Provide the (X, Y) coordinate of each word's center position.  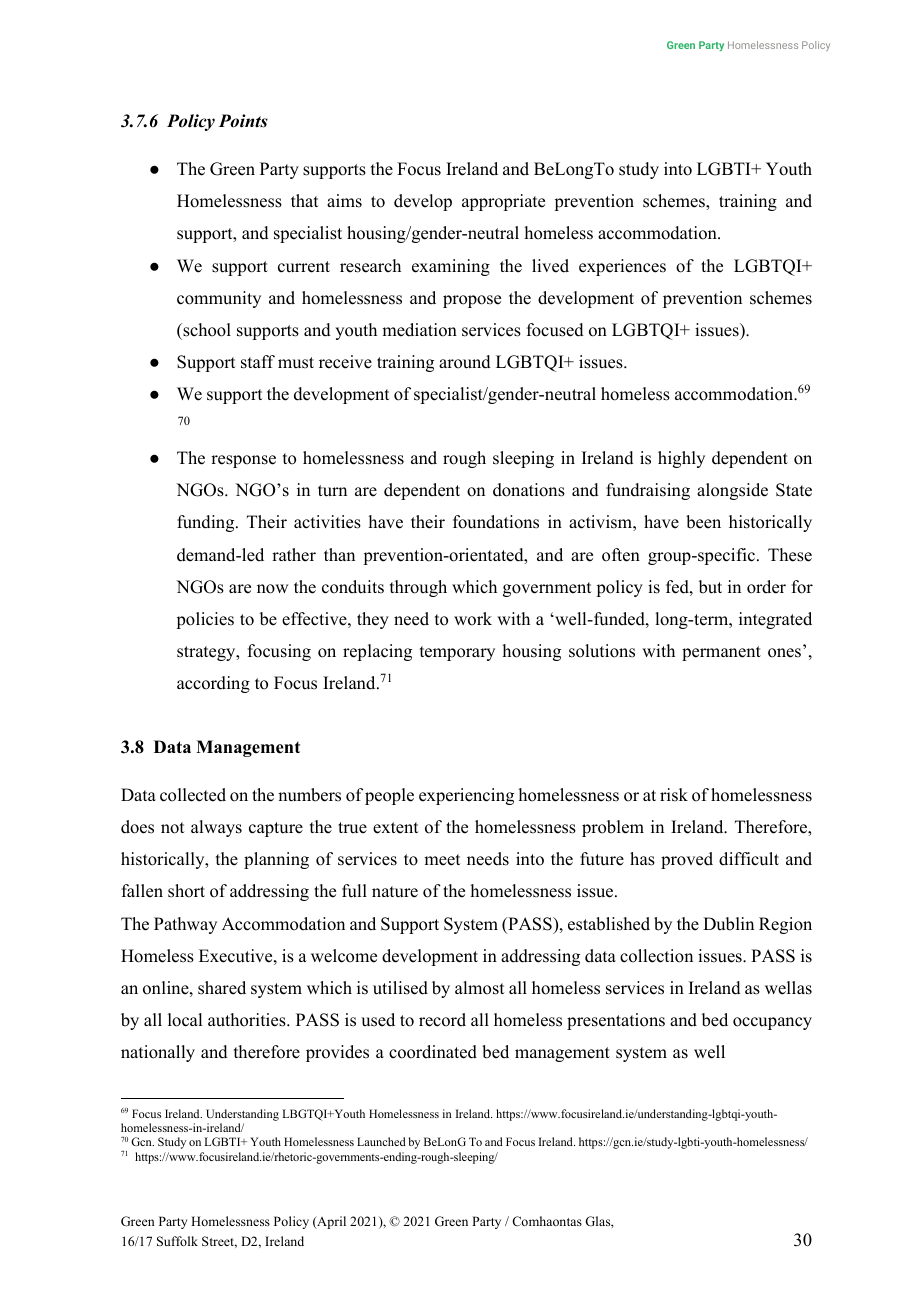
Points (243, 121)
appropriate (503, 202)
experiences (622, 267)
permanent (721, 653)
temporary (457, 653)
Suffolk (177, 1241)
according (213, 684)
